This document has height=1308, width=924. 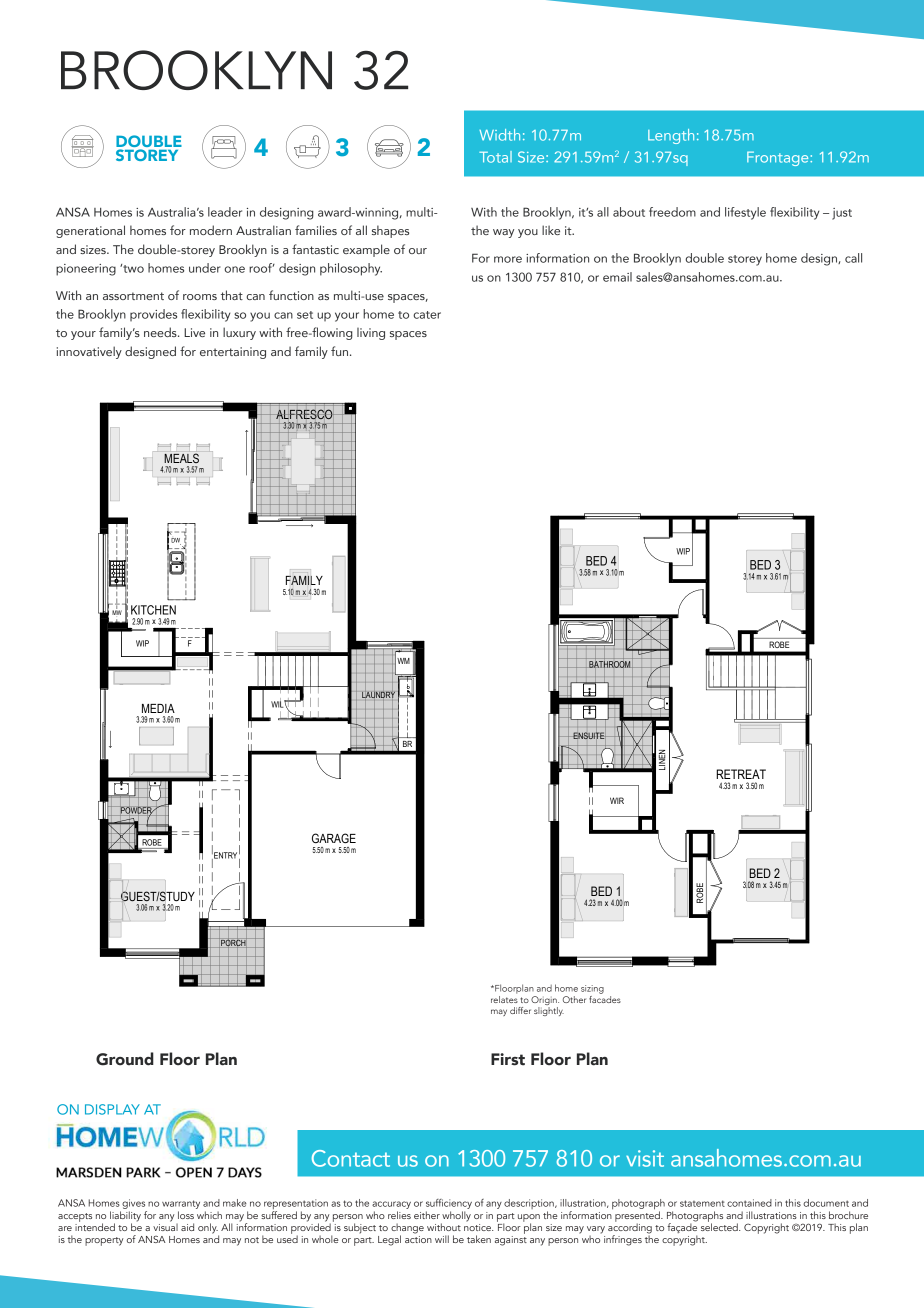 What do you see at coordinates (211, 230) in the document?
I see `modern` at bounding box center [211, 230].
